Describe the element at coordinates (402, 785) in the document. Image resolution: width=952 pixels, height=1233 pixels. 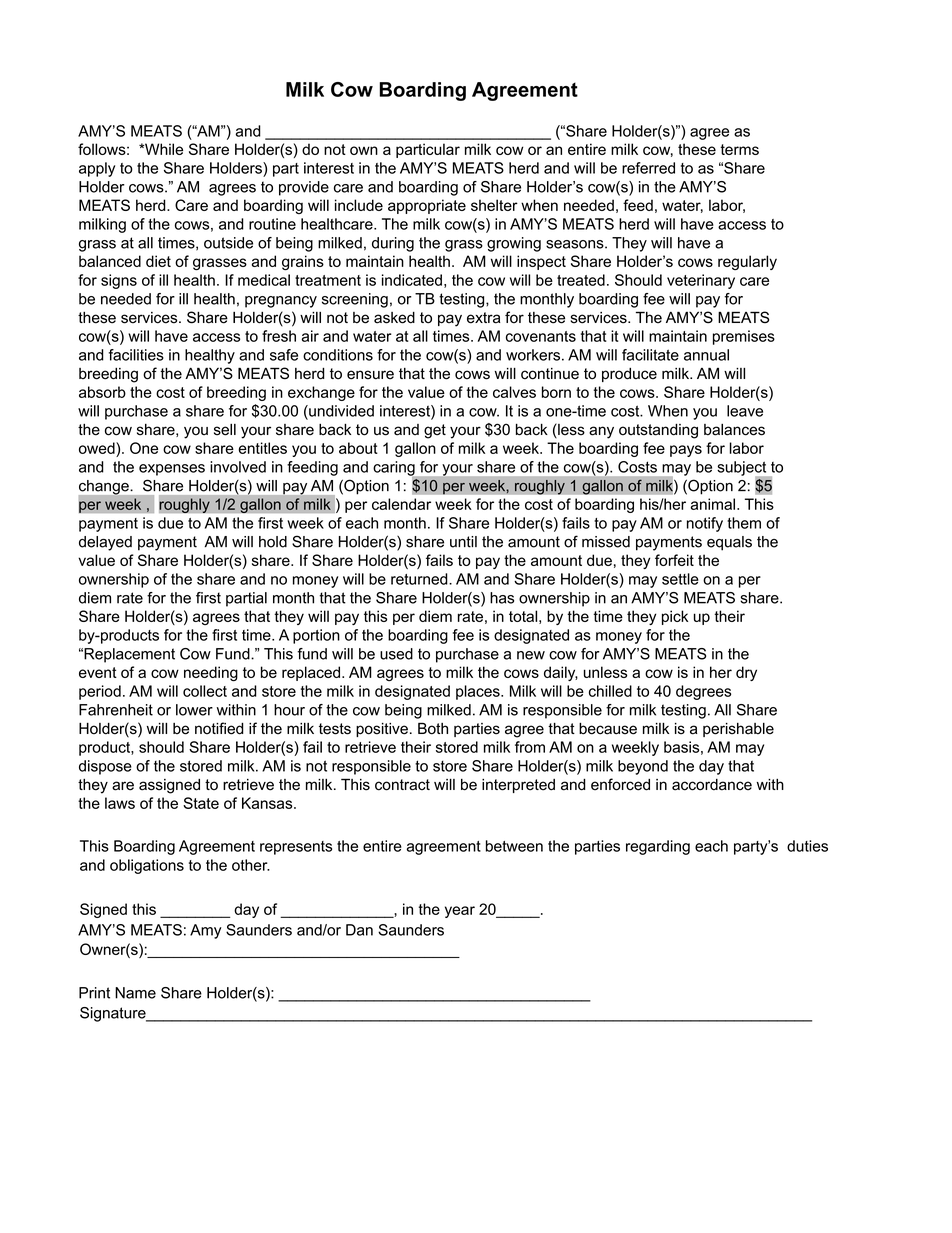
I see `contract` at that location.
